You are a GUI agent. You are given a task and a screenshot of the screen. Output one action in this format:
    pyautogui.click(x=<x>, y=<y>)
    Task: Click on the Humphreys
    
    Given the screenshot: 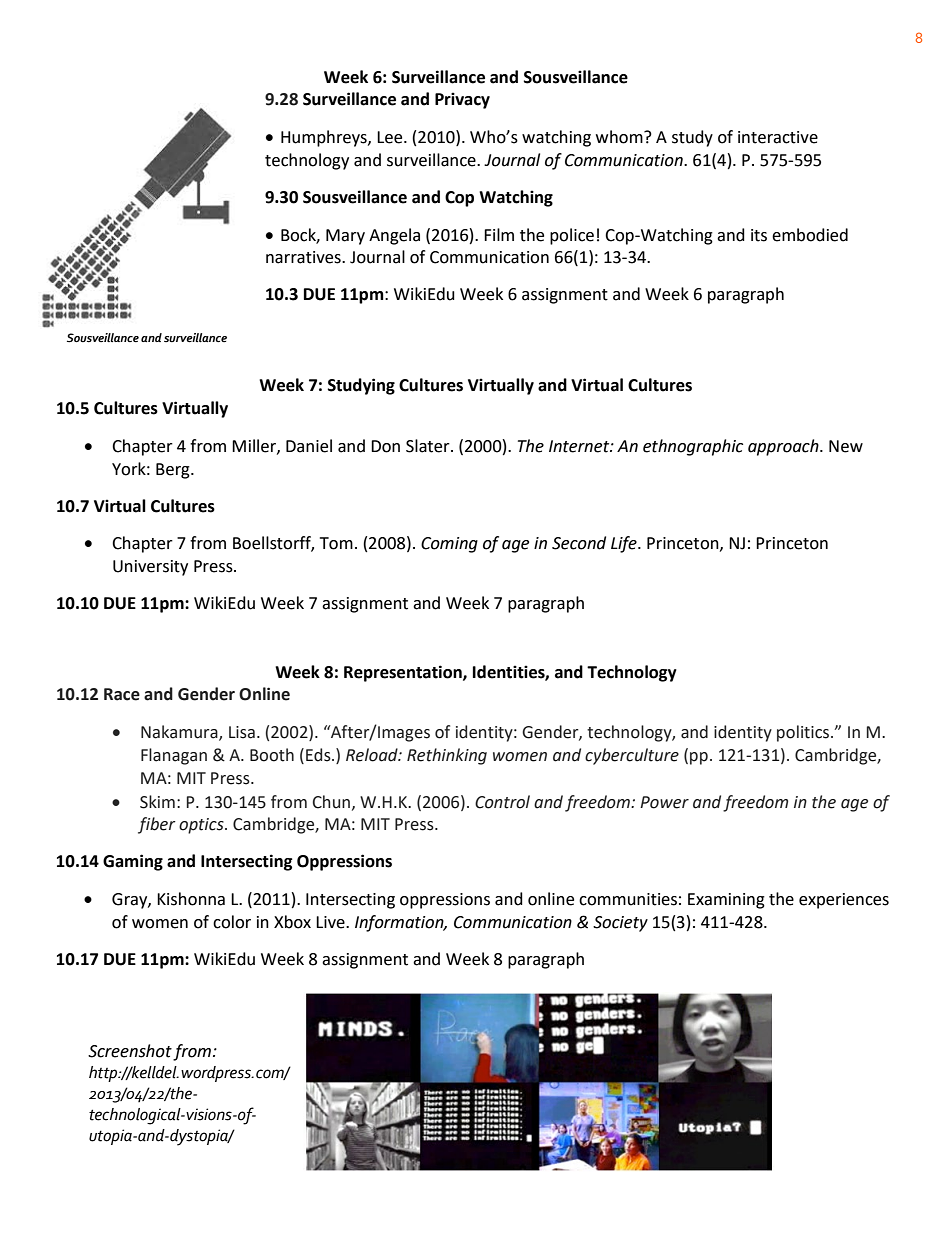 What is the action you would take?
    pyautogui.click(x=325, y=138)
